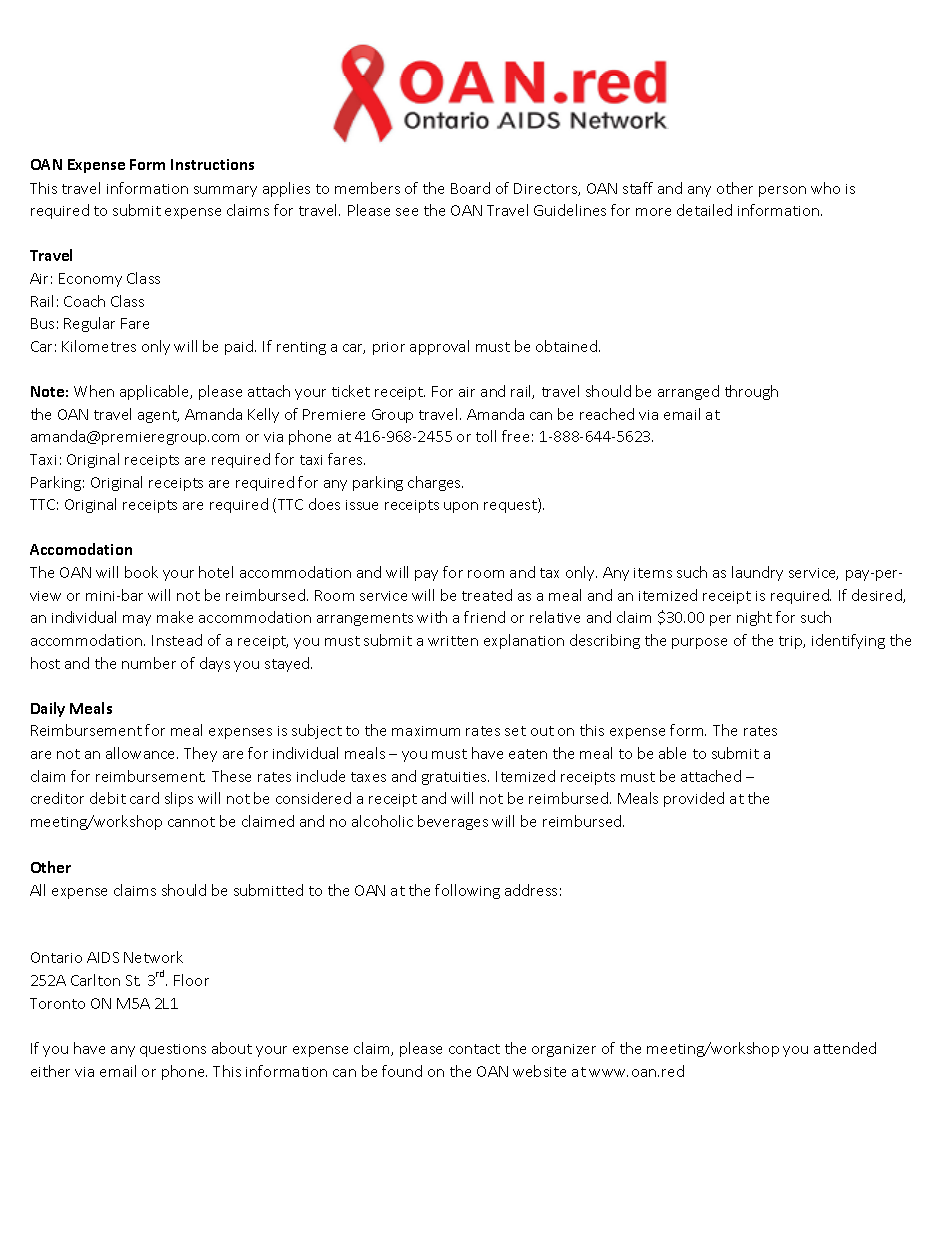 The image size is (952, 1233). I want to click on Kilometres, so click(99, 346).
